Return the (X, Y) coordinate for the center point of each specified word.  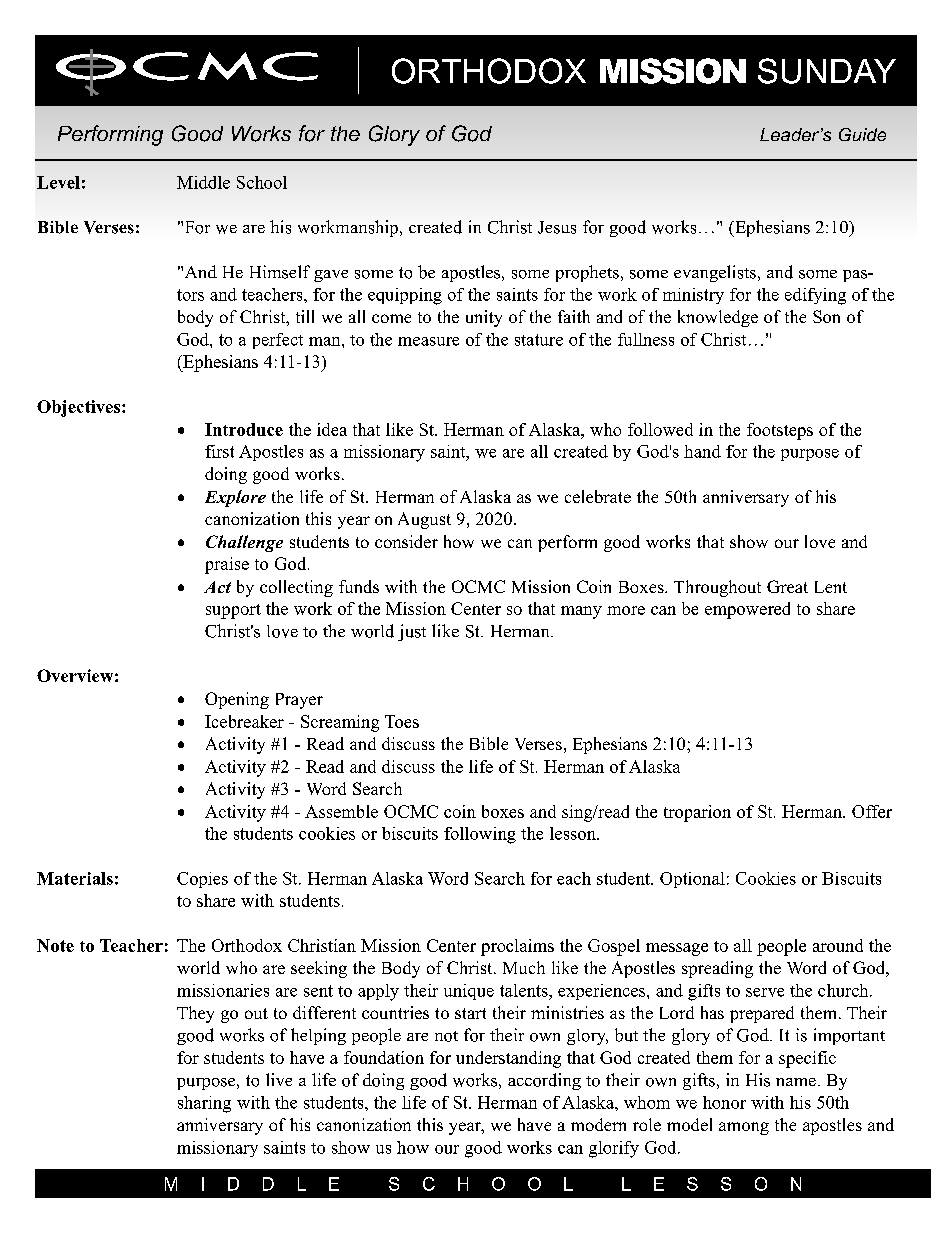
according (544, 1081)
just (412, 632)
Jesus (557, 227)
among (744, 1128)
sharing (204, 1104)
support (233, 611)
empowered (747, 610)
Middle (203, 182)
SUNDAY (827, 71)
